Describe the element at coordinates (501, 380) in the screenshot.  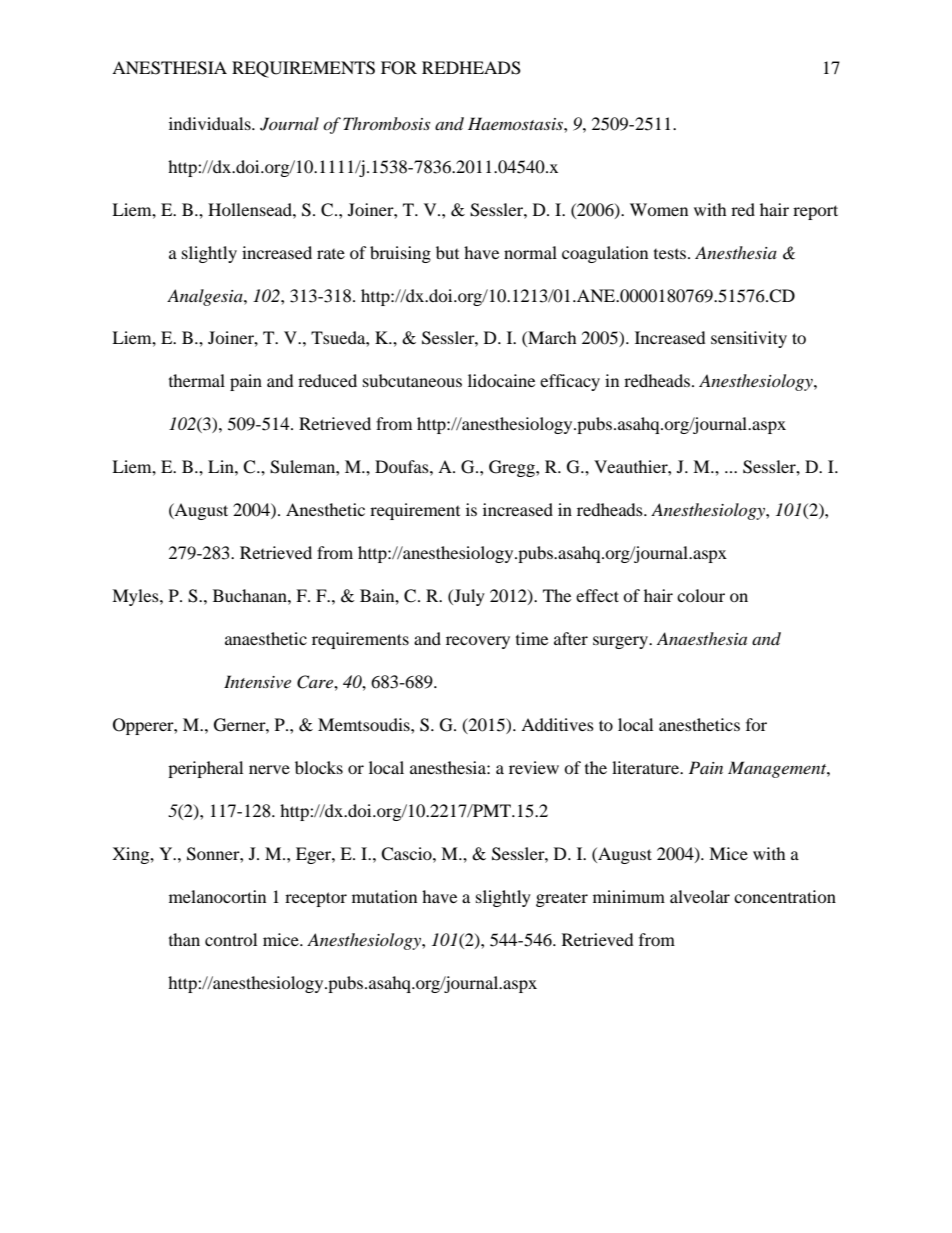
I see `lidocaine` at that location.
